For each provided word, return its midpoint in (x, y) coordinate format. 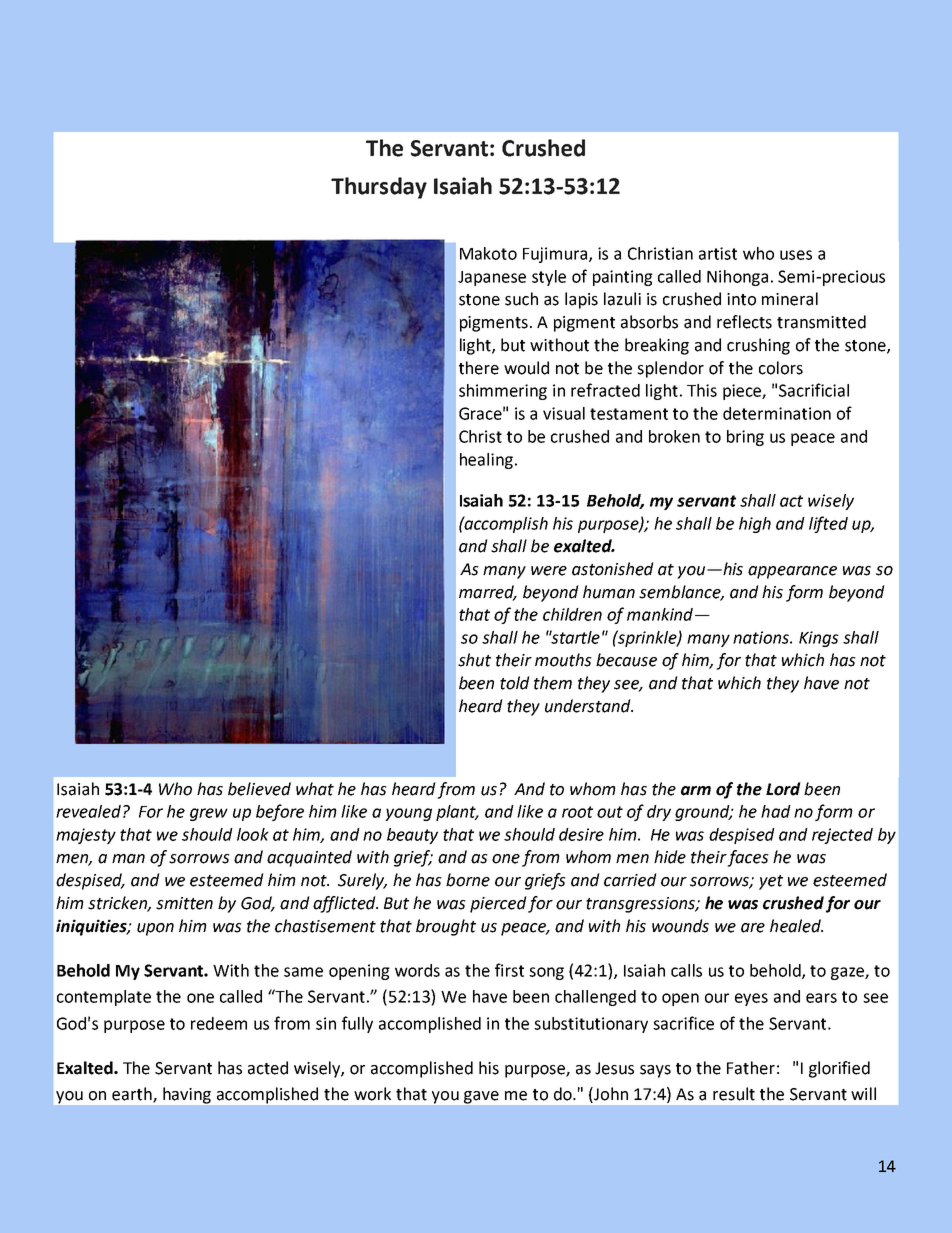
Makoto (488, 253)
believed (259, 789)
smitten (184, 903)
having (187, 1095)
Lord (783, 789)
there (479, 368)
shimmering (503, 392)
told (515, 683)
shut (474, 660)
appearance (792, 572)
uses (796, 255)
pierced (498, 904)
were (549, 571)
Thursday (379, 188)
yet (771, 882)
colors (781, 368)
